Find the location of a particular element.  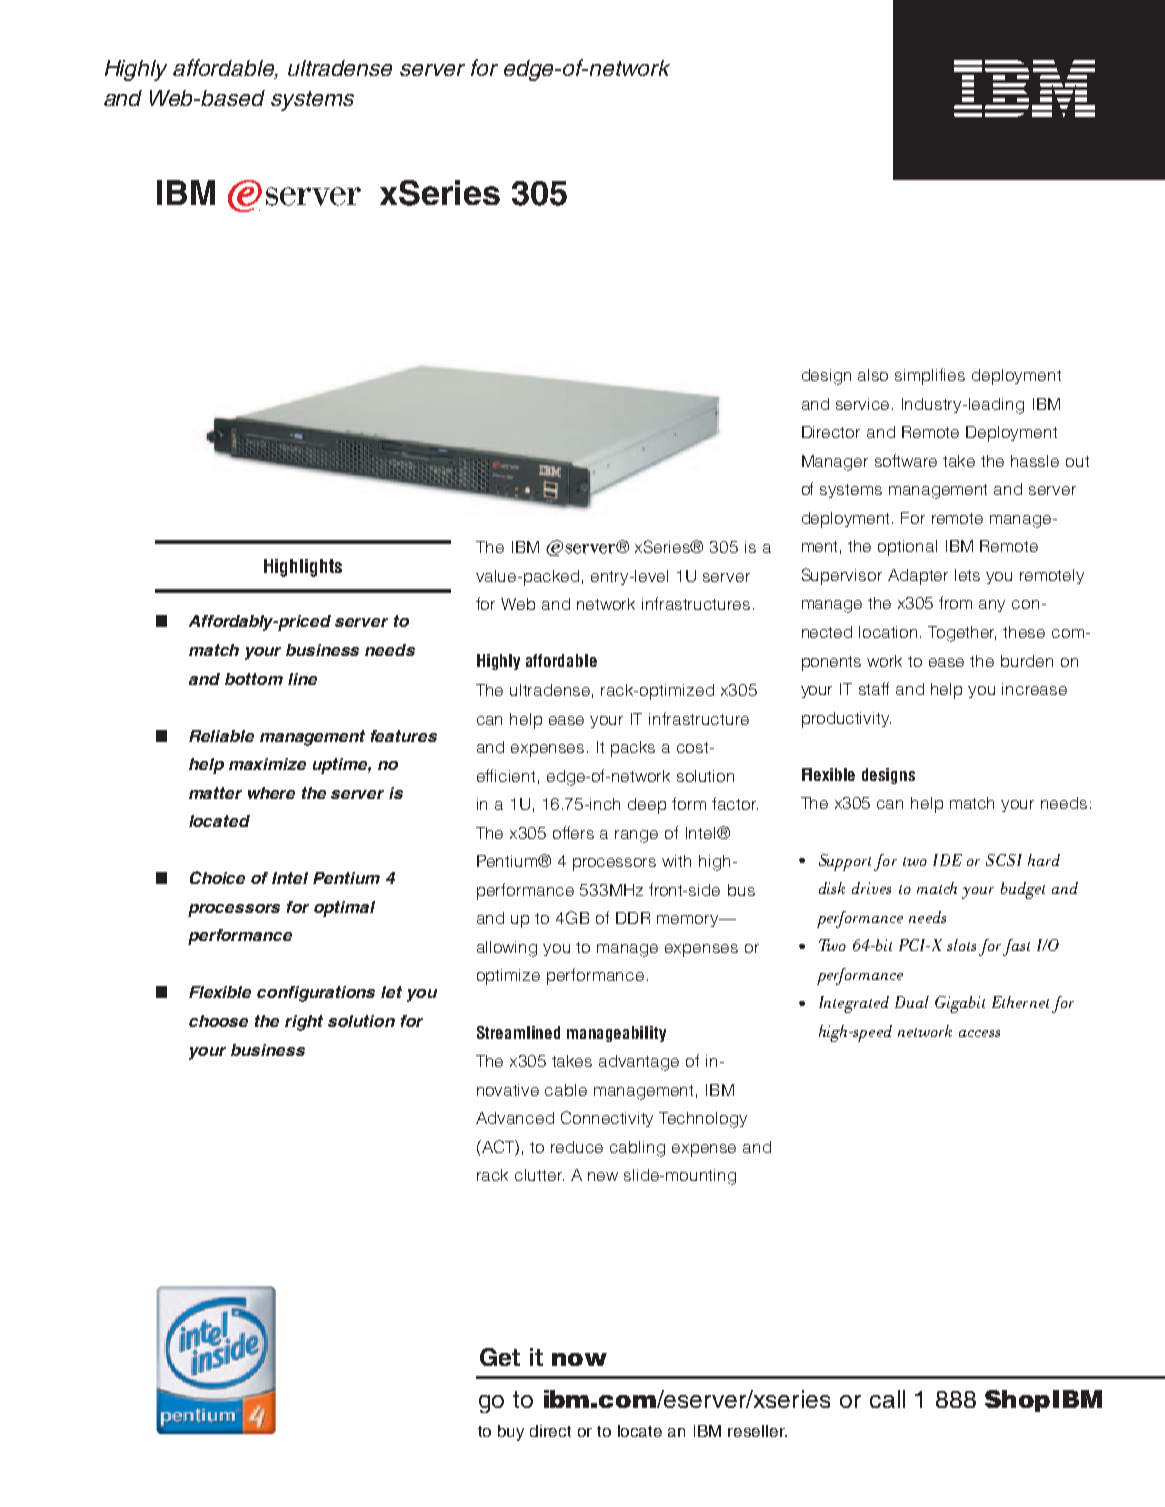

advantage is located at coordinates (639, 1063).
